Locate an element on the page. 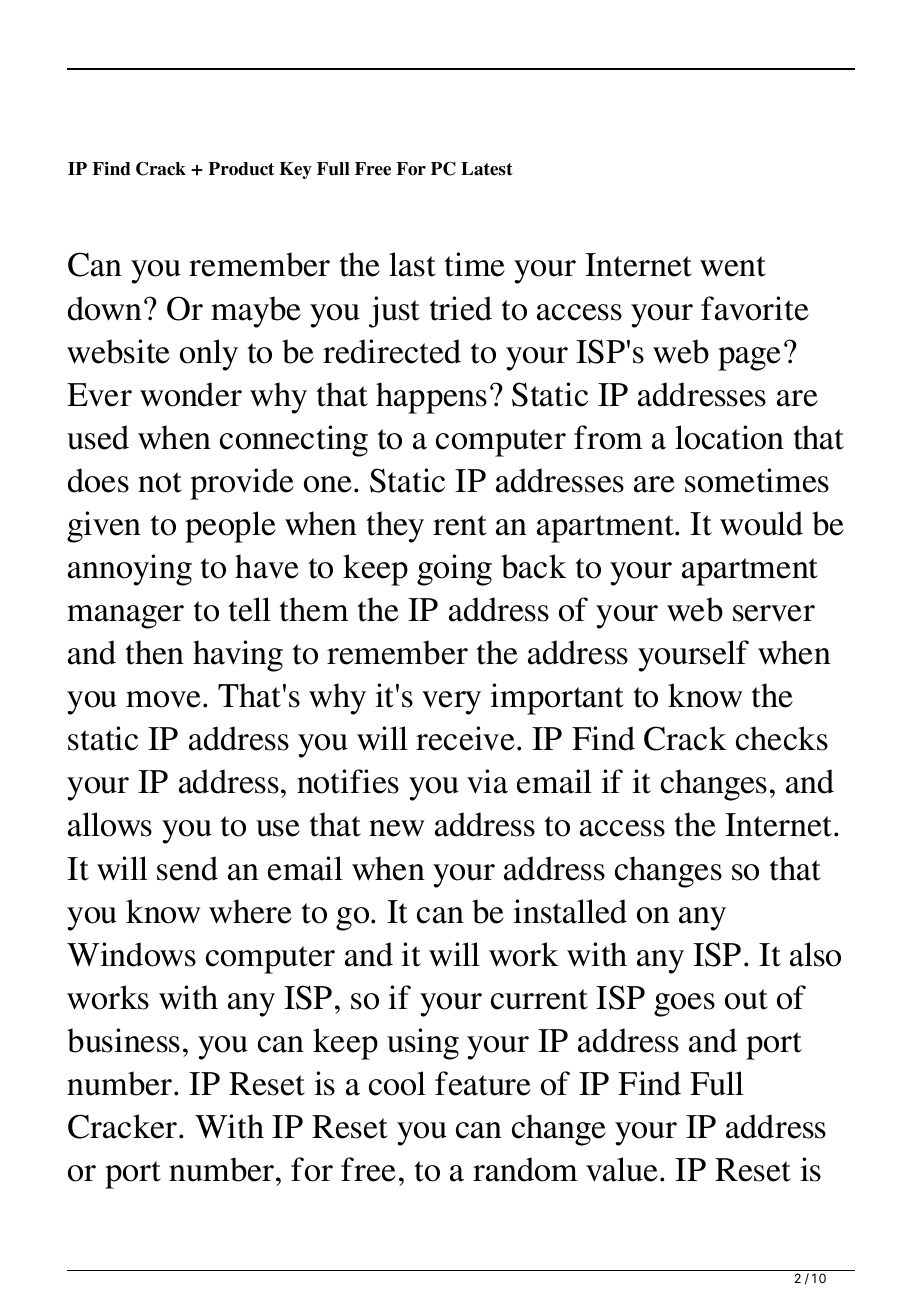 The height and width of the document is (1316, 922). very is located at coordinates (451, 703).
